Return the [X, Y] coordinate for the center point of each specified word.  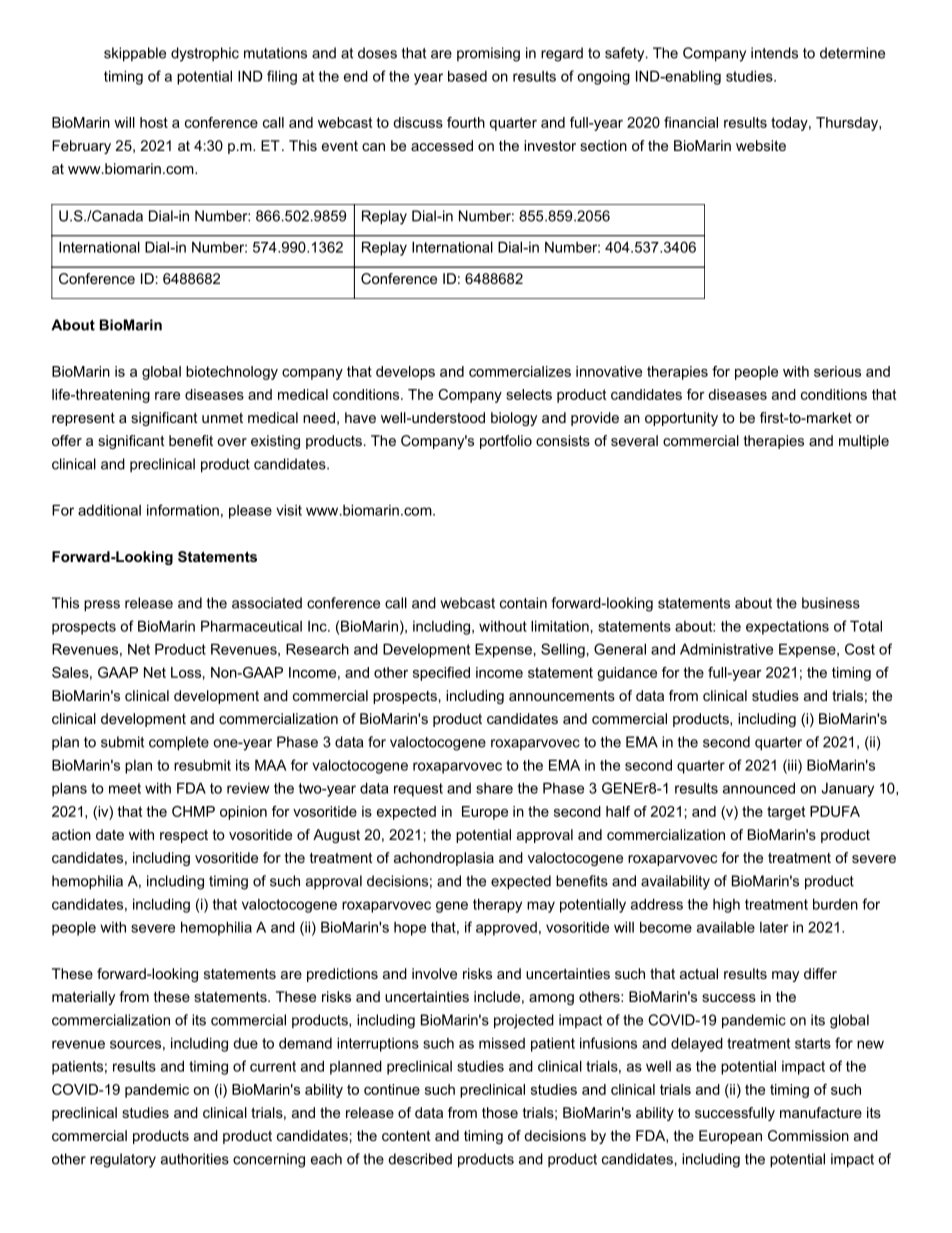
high [726, 905]
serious [837, 371]
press [102, 606]
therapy [497, 905]
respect [184, 836]
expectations [787, 627]
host [154, 122]
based [467, 76]
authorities [195, 1159]
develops [405, 373]
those [500, 1112]
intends [774, 53]
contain [523, 603]
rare [167, 396]
